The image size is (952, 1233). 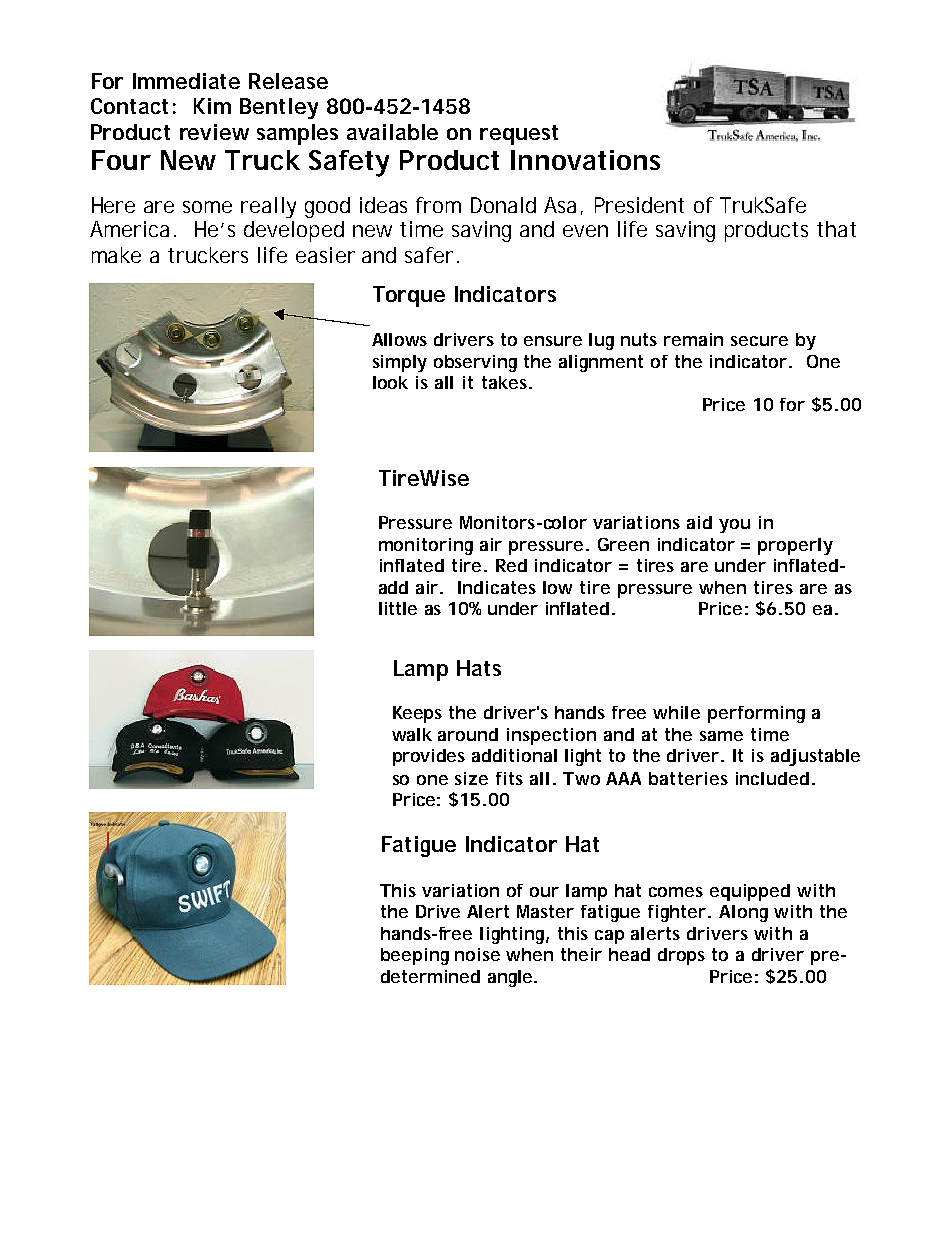 I want to click on Kim, so click(x=212, y=106).
